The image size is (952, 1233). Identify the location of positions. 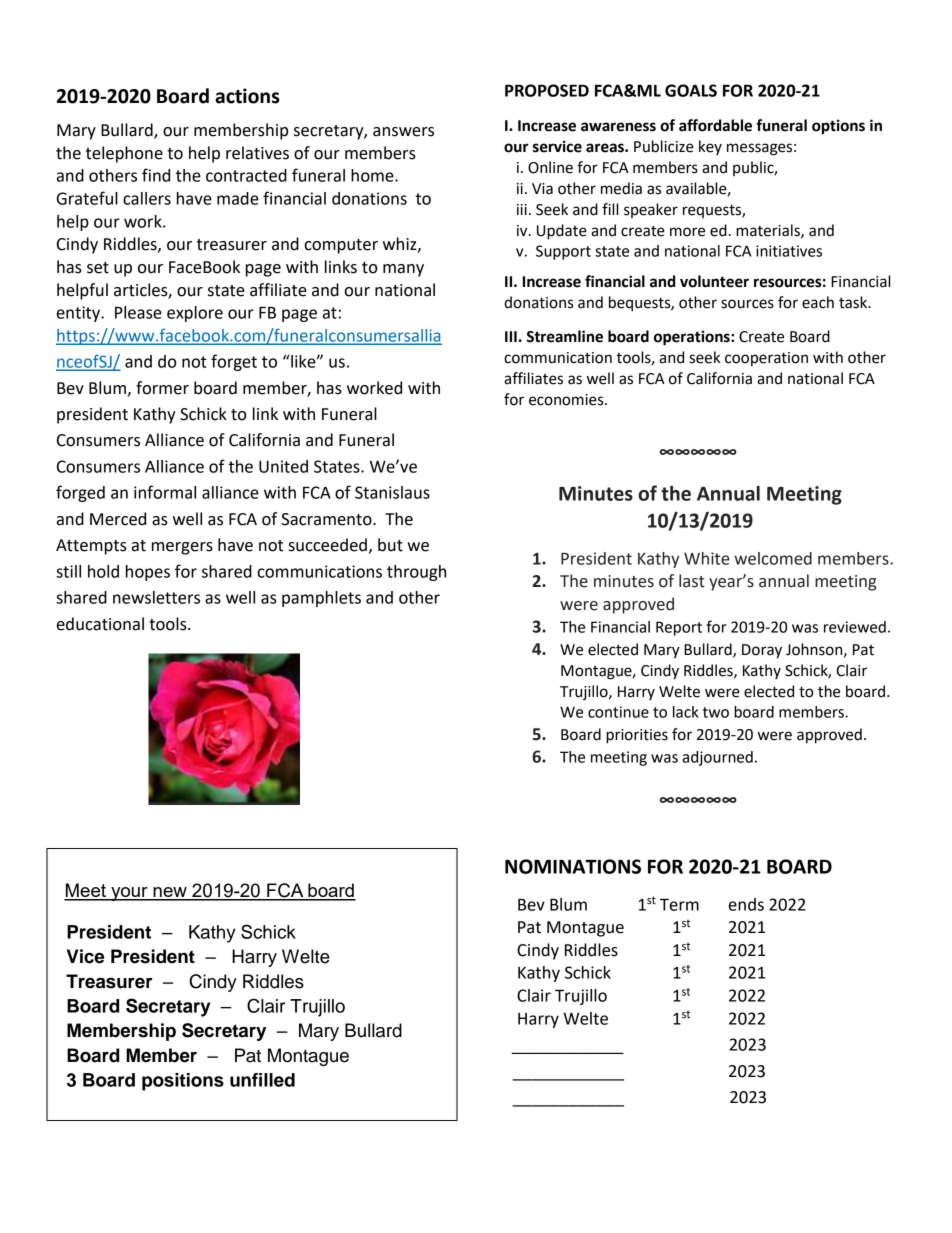
(183, 1082).
